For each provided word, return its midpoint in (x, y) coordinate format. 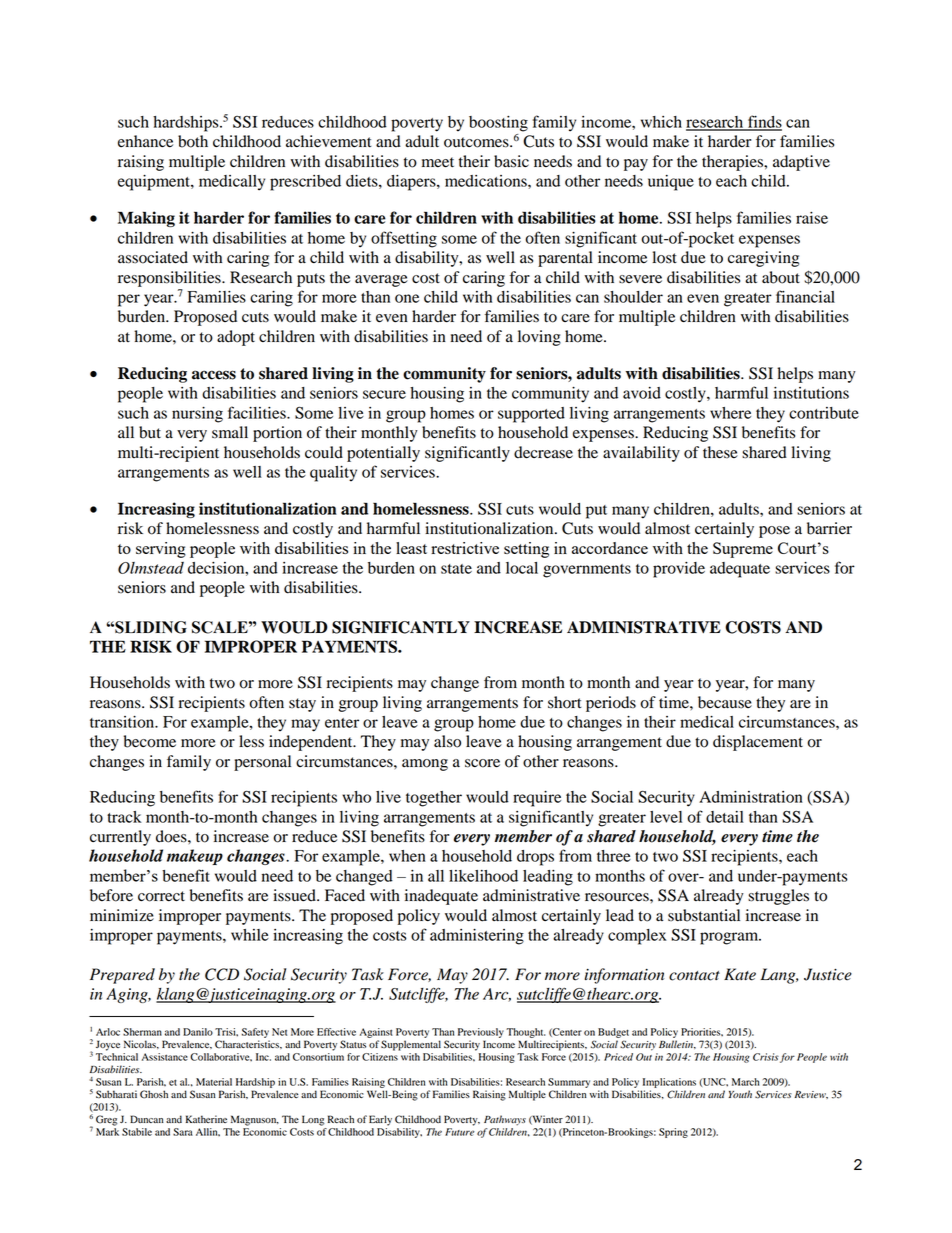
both (193, 141)
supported (531, 415)
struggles (778, 897)
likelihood (483, 876)
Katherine (206, 1119)
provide (679, 570)
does (172, 836)
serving (161, 550)
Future (460, 1132)
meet (438, 162)
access (214, 375)
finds (764, 122)
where (730, 413)
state (456, 569)
